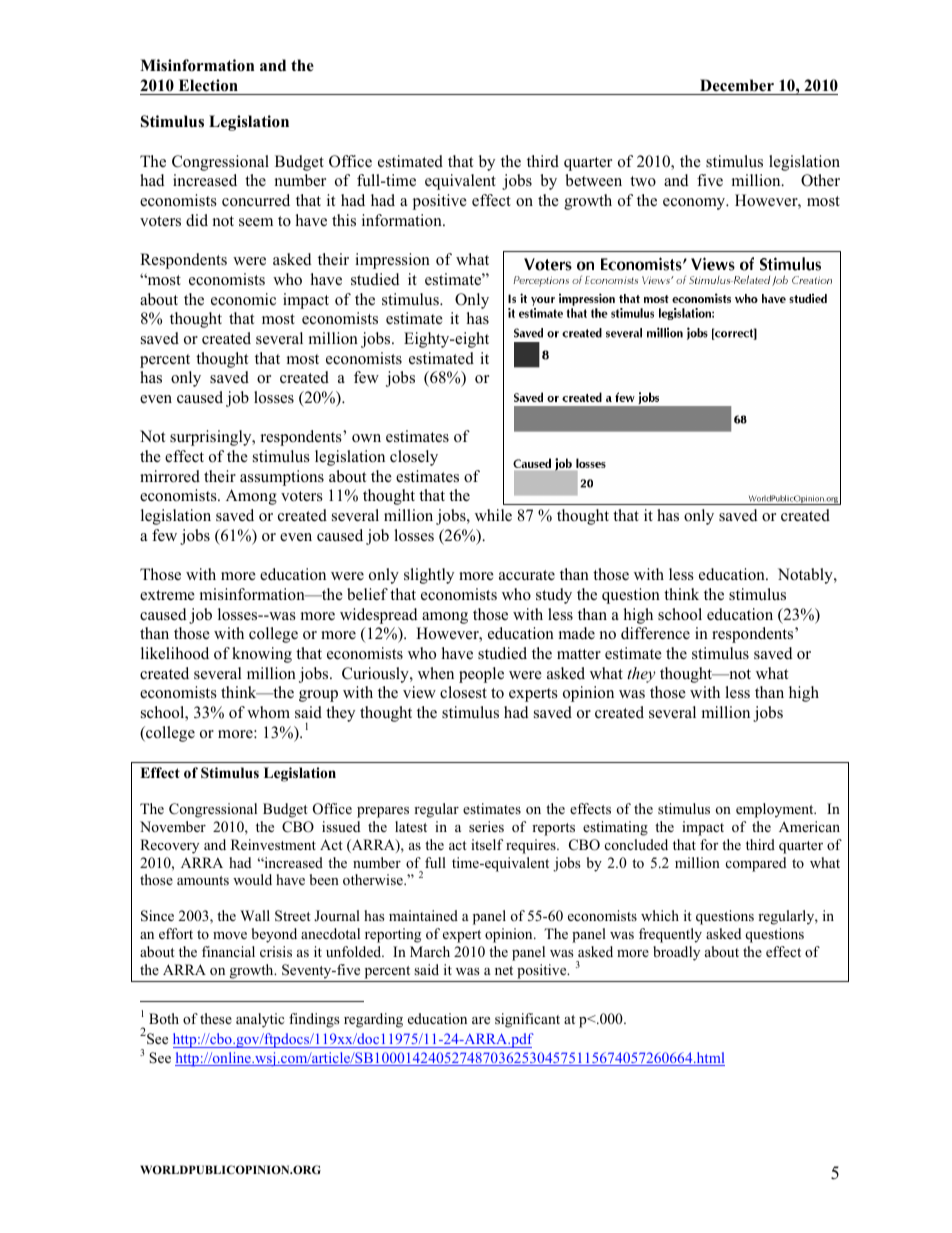 The height and width of the document is (1233, 952). What do you see at coordinates (776, 810) in the document?
I see `employment` at bounding box center [776, 810].
